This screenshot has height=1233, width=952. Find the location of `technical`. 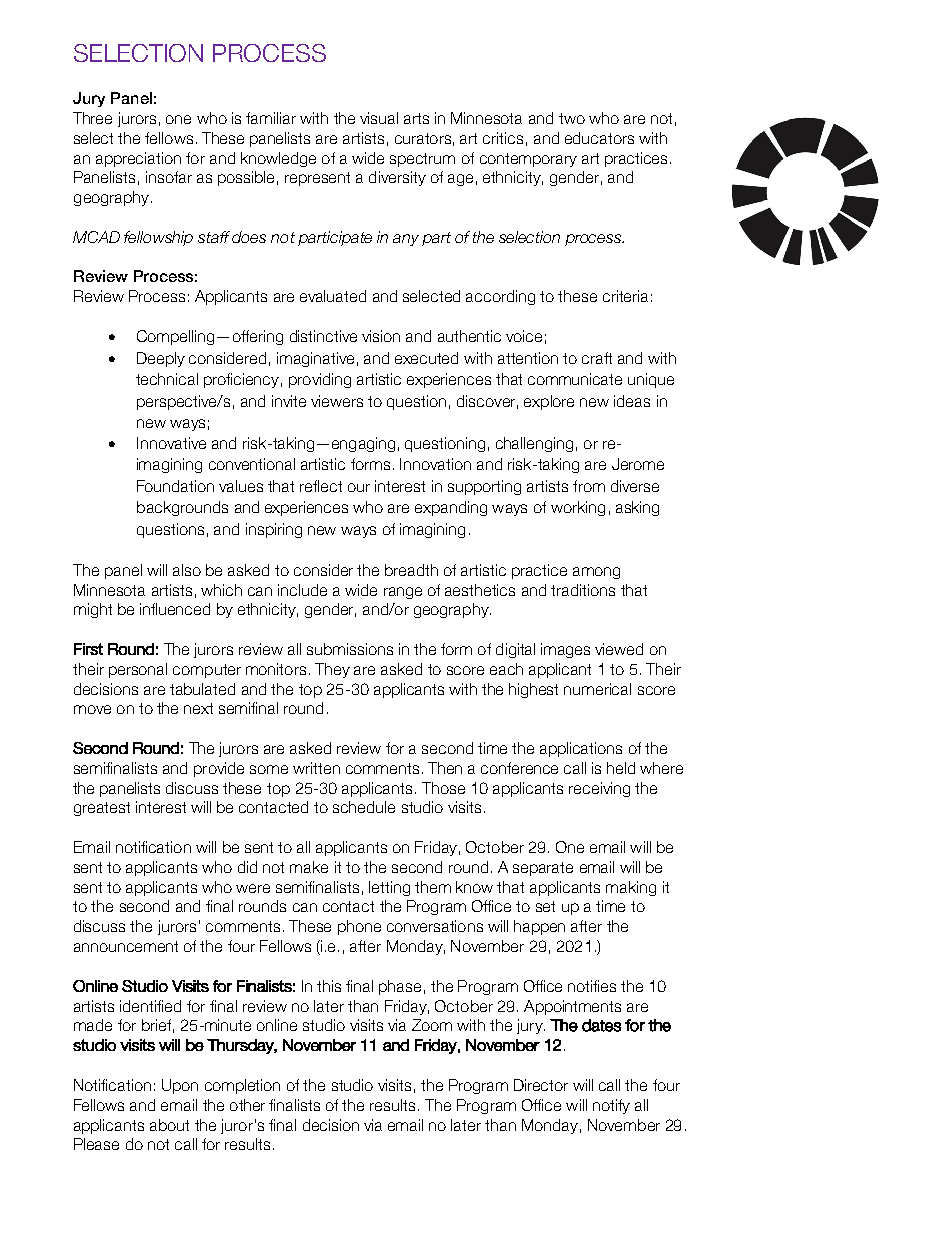

technical is located at coordinates (167, 379).
